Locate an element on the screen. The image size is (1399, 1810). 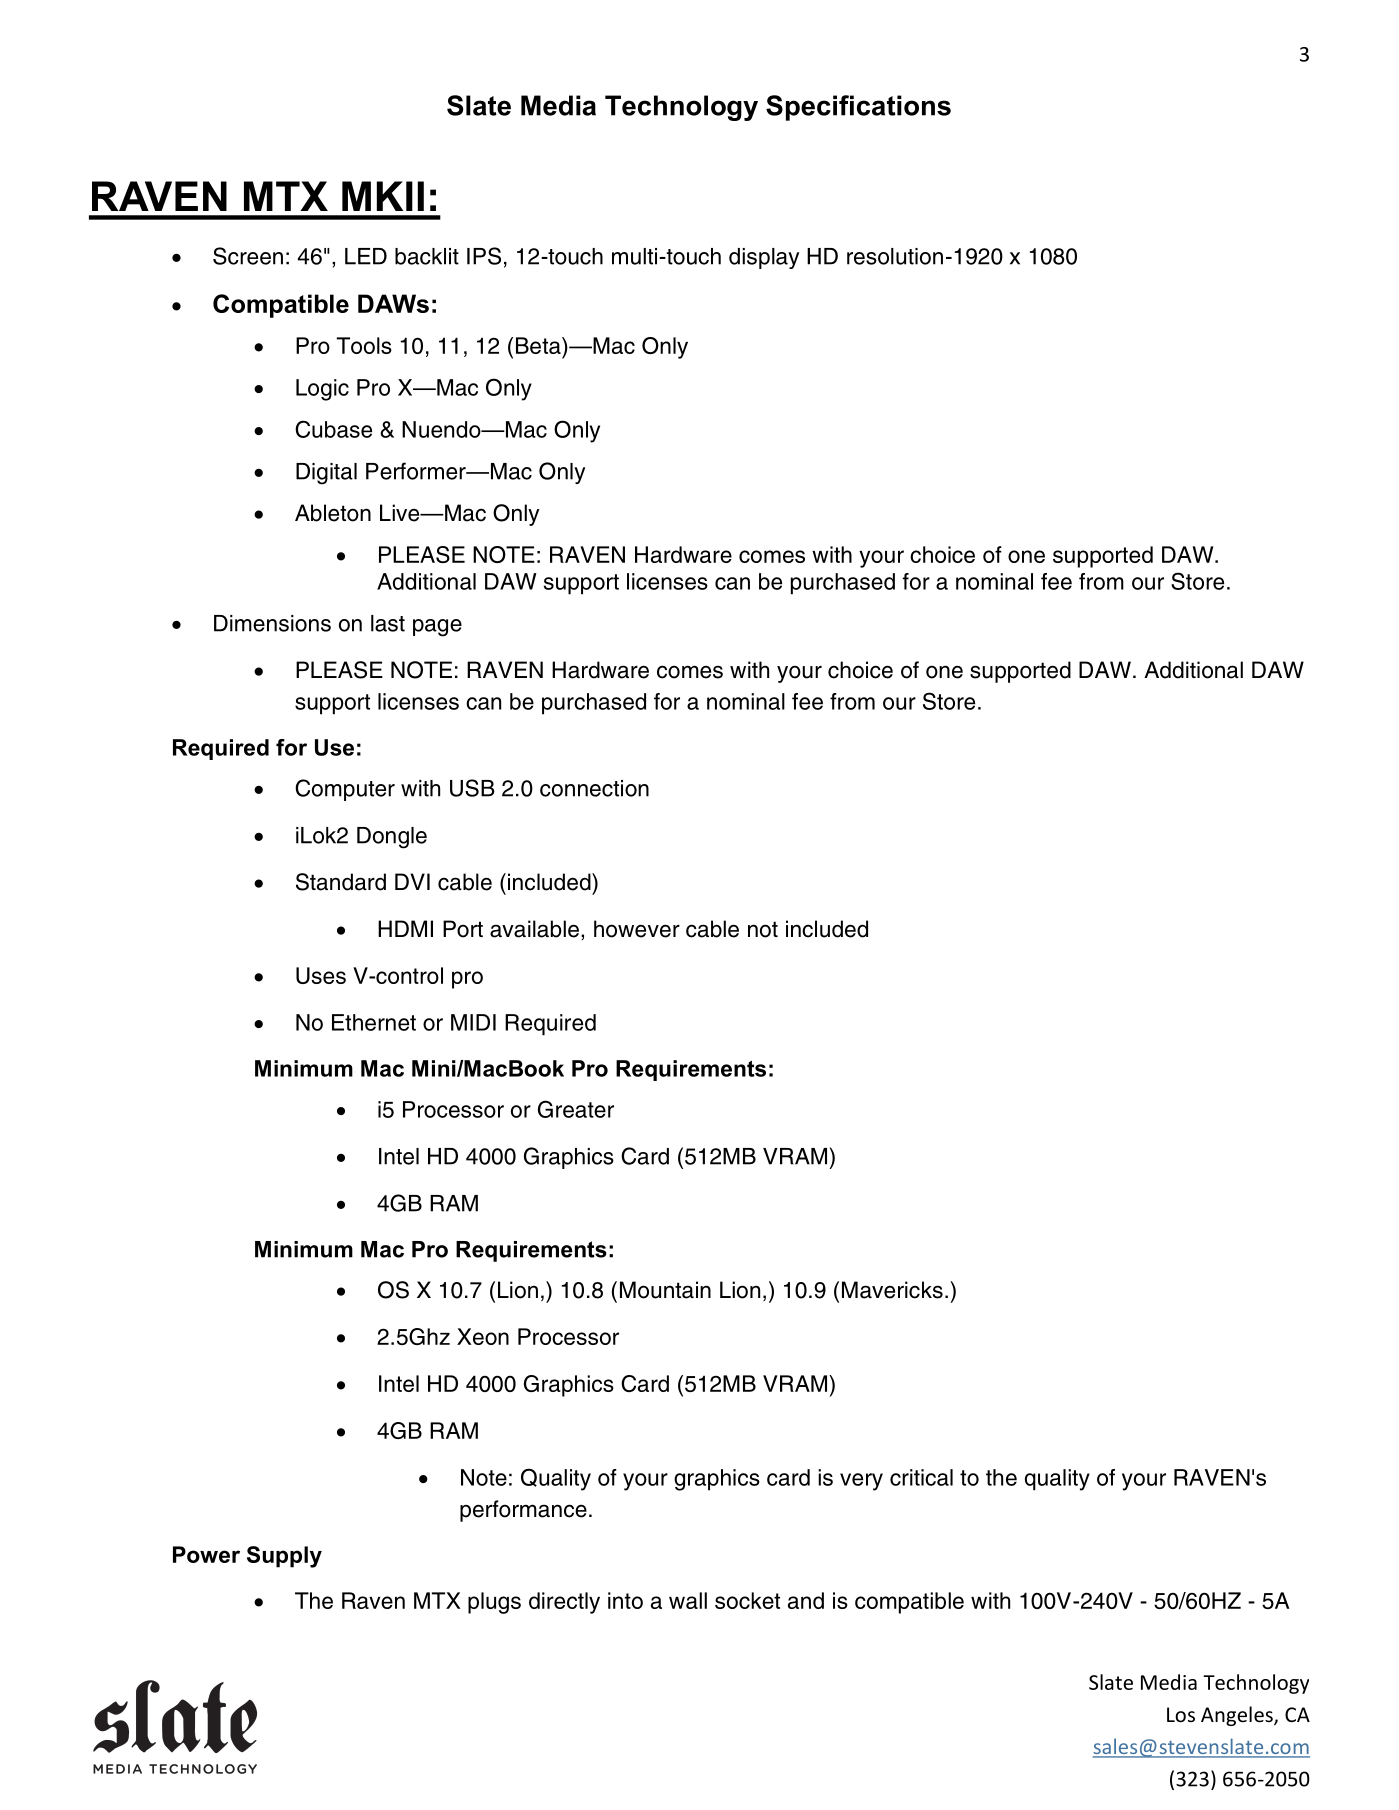
Mavericks is located at coordinates (892, 1290).
